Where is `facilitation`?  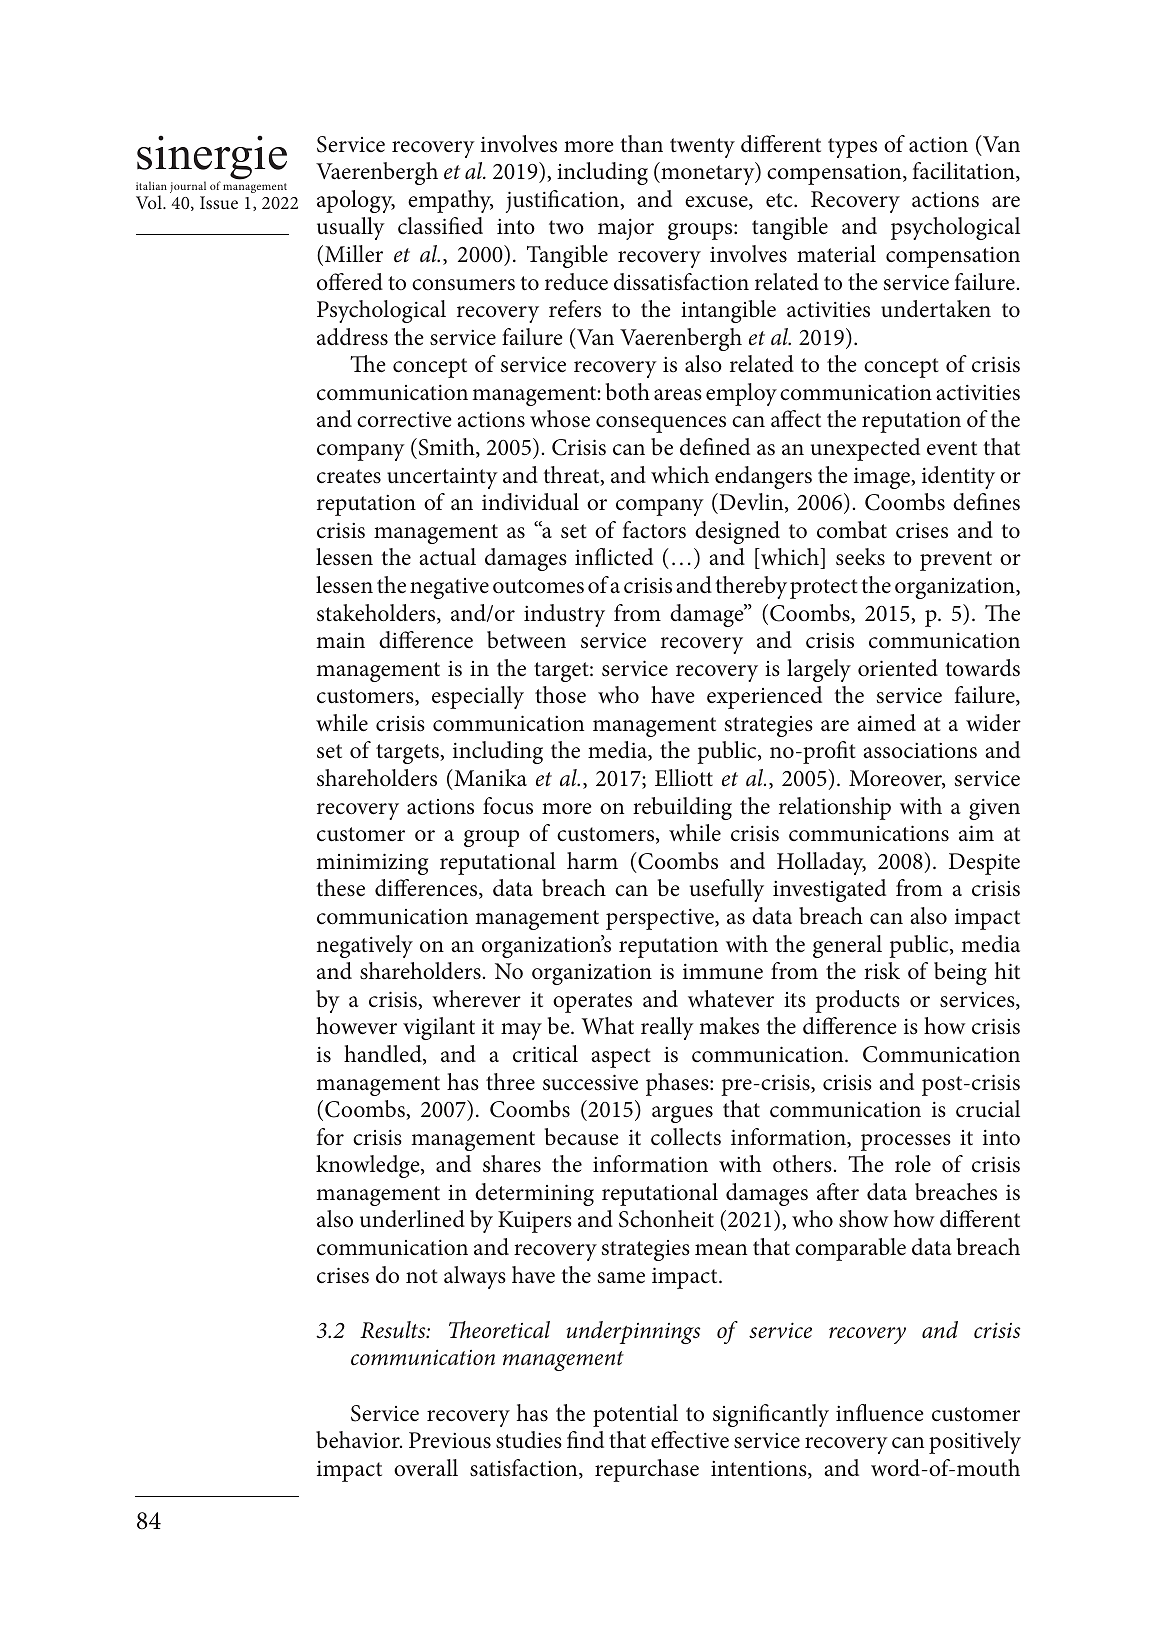
facilitation is located at coordinates (965, 172).
